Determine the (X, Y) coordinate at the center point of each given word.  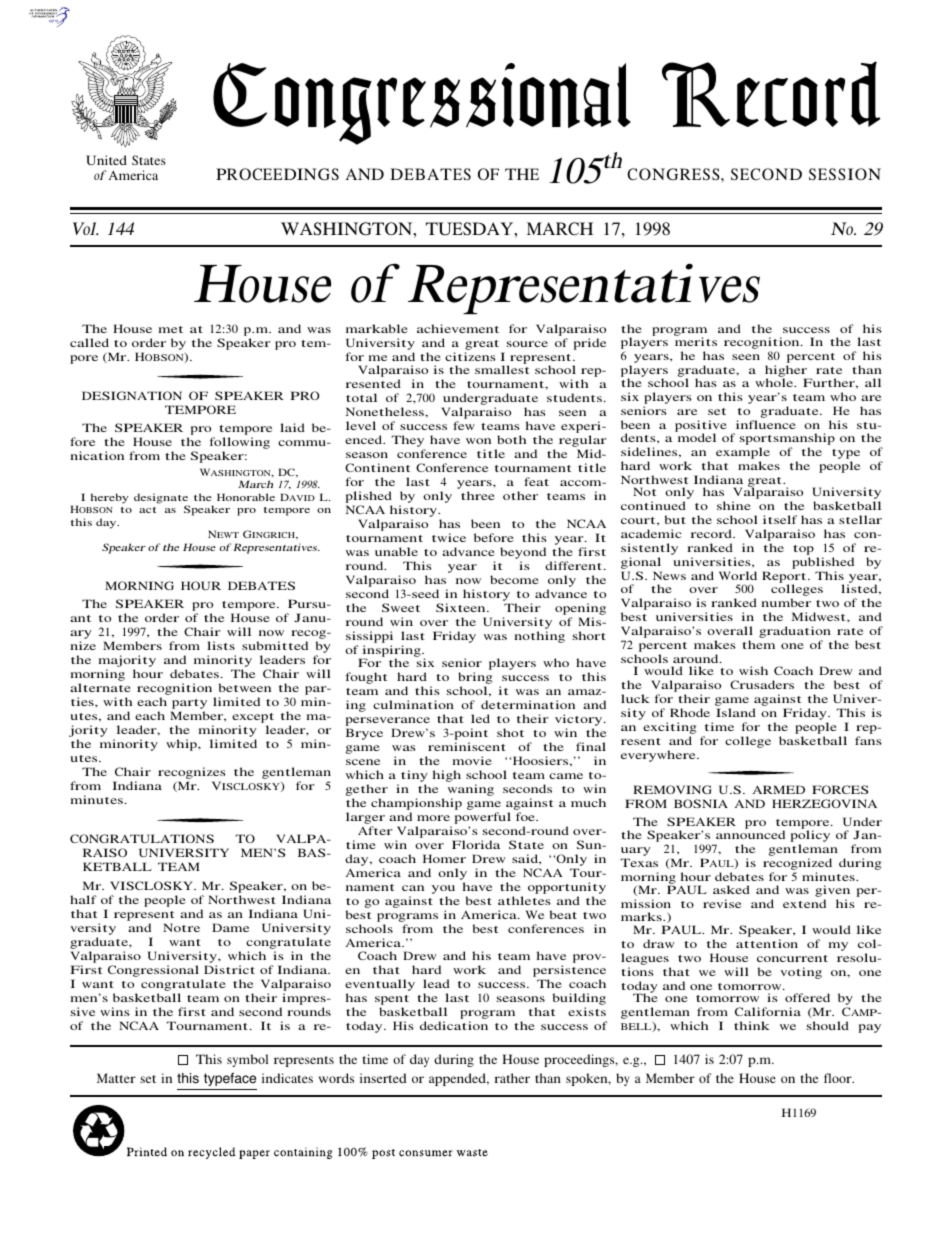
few (464, 425)
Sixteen (462, 607)
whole (775, 382)
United (106, 160)
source (527, 344)
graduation (795, 633)
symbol (247, 1060)
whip (182, 745)
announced (750, 834)
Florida (476, 844)
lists (221, 645)
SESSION (845, 174)
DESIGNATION (132, 395)
